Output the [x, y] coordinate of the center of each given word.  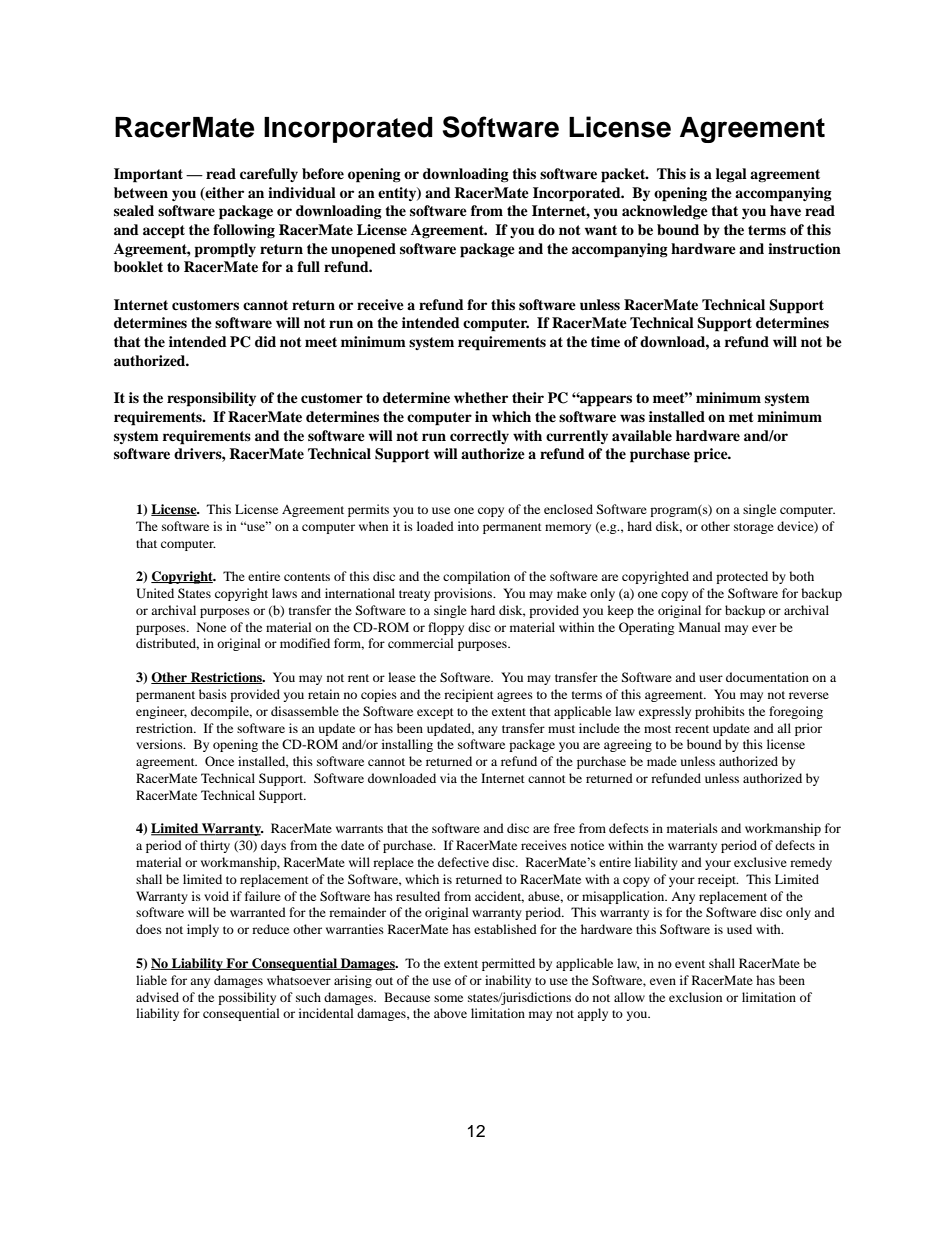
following [244, 231]
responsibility [211, 399]
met [741, 417]
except [435, 713]
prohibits [720, 712]
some [448, 998]
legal [731, 175]
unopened [363, 250]
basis [213, 694]
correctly [479, 437]
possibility [247, 998]
